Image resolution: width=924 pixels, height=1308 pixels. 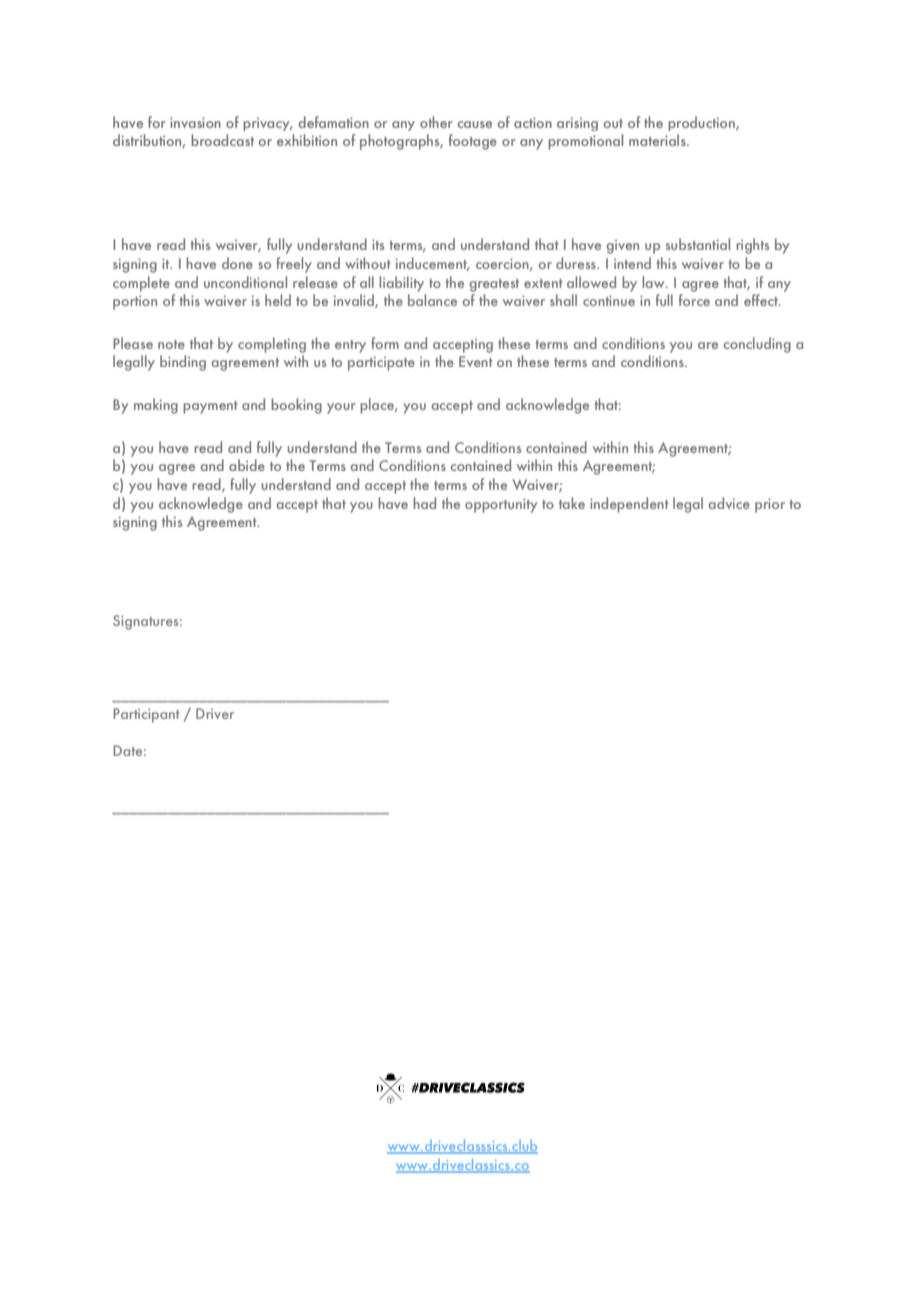 I want to click on footage, so click(x=473, y=142).
